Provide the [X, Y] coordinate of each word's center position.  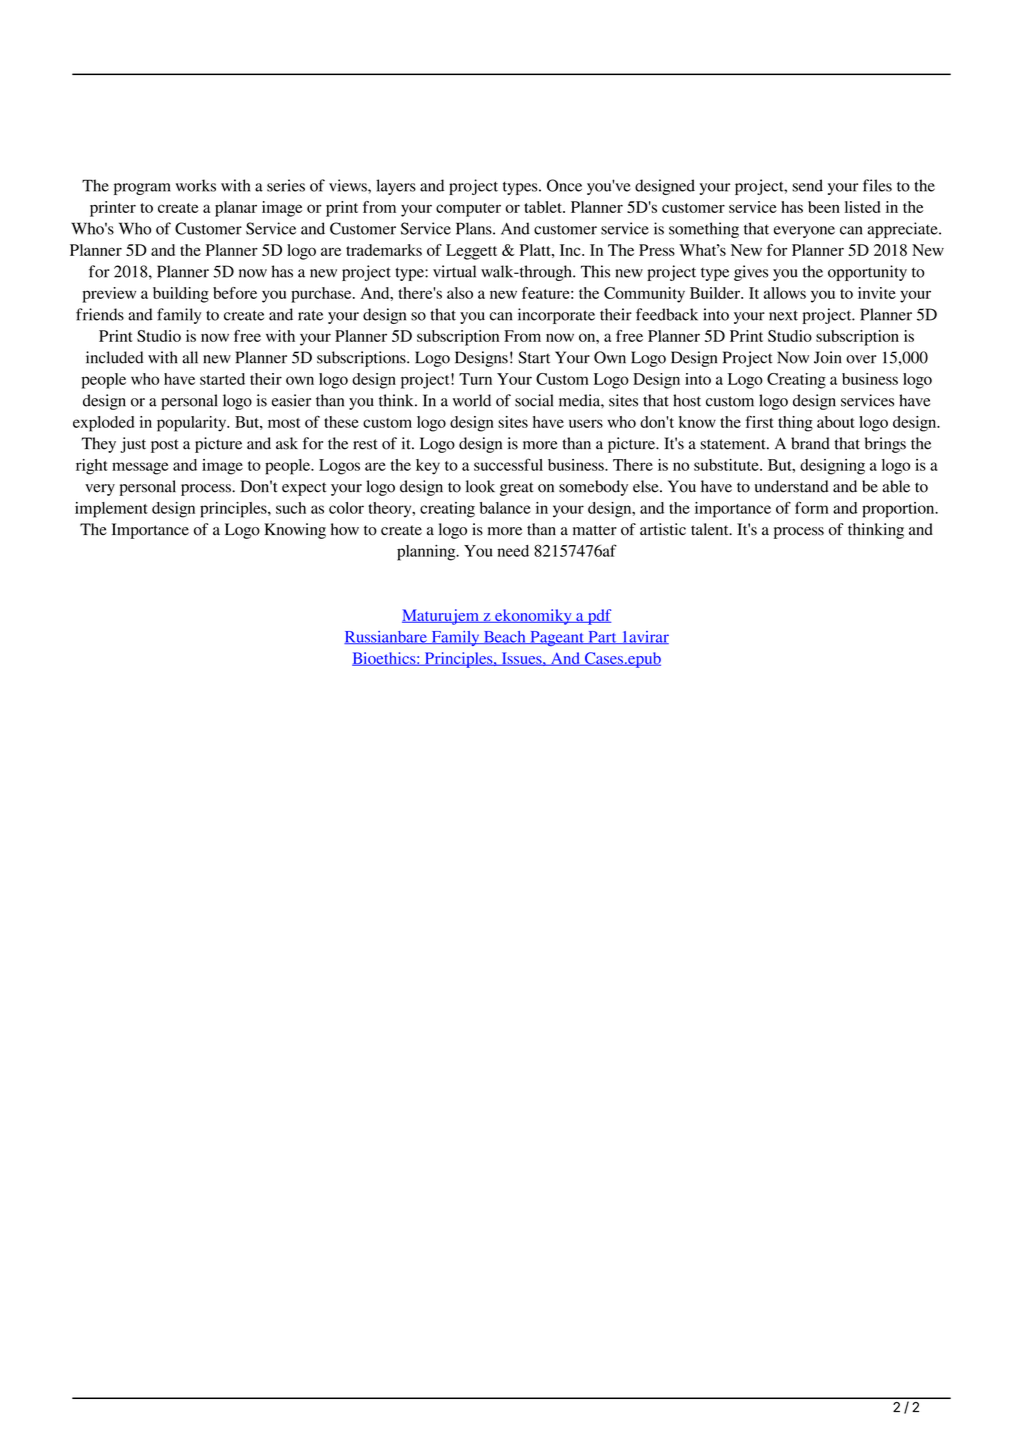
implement [111, 510]
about [836, 422]
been [824, 207]
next [783, 315]
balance [505, 508]
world [472, 400]
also [460, 293]
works [196, 185]
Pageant [557, 638]
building [181, 295]
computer [468, 210]
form [812, 507]
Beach [504, 637]
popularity [193, 424]
